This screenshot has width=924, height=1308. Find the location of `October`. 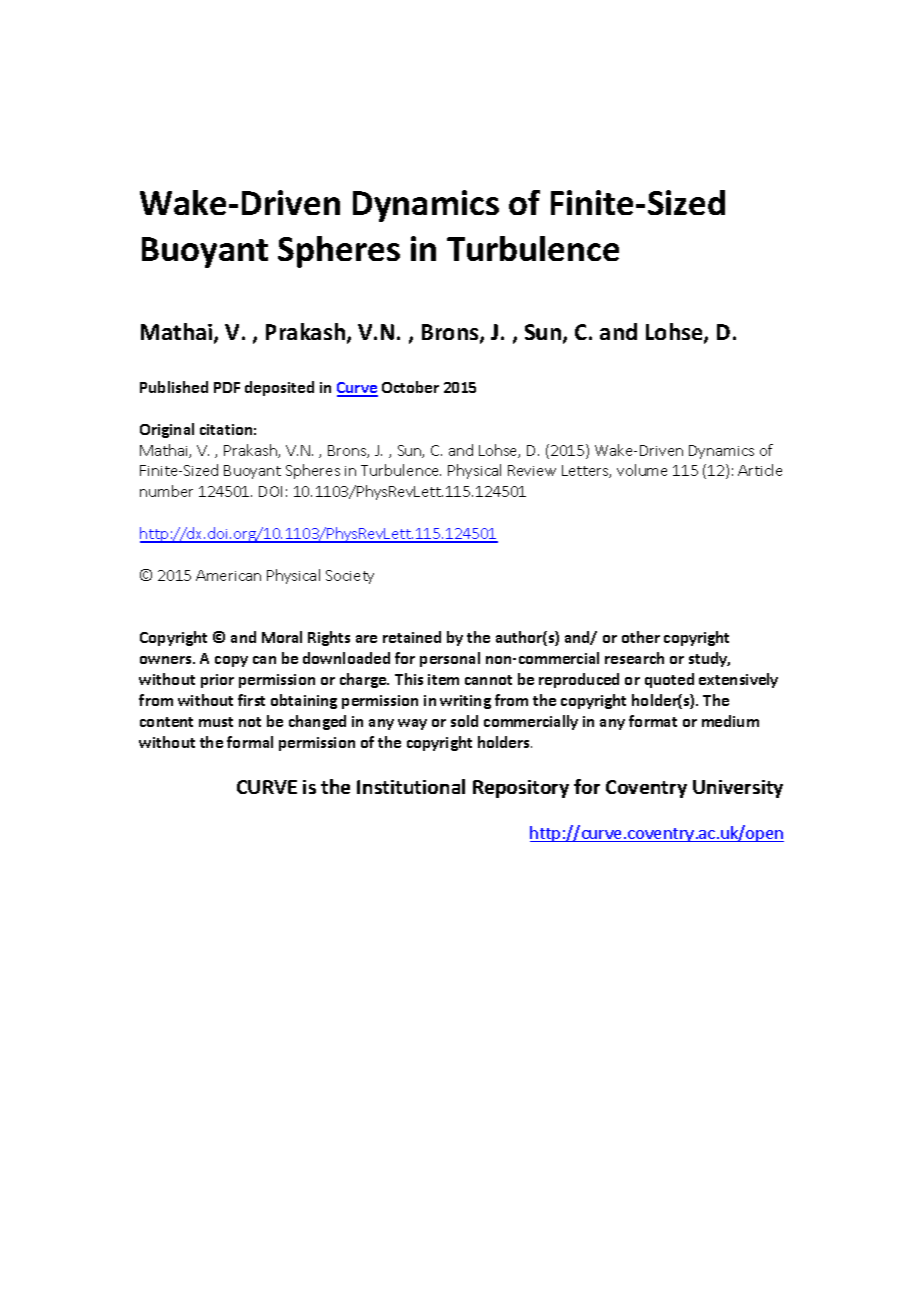

October is located at coordinates (410, 387).
